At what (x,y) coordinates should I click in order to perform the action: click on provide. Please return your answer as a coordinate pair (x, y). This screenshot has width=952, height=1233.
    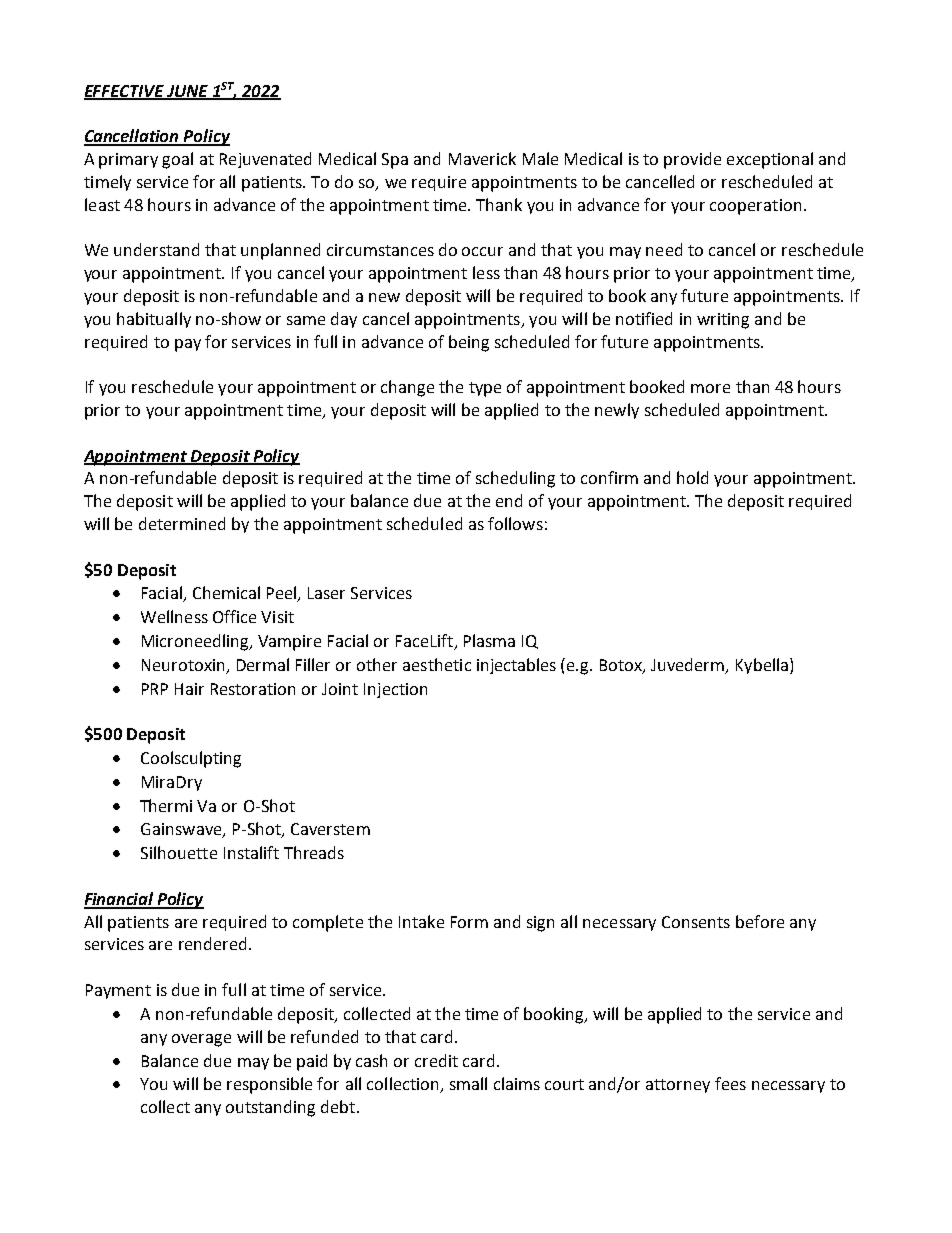
    Looking at the image, I should click on (692, 160).
